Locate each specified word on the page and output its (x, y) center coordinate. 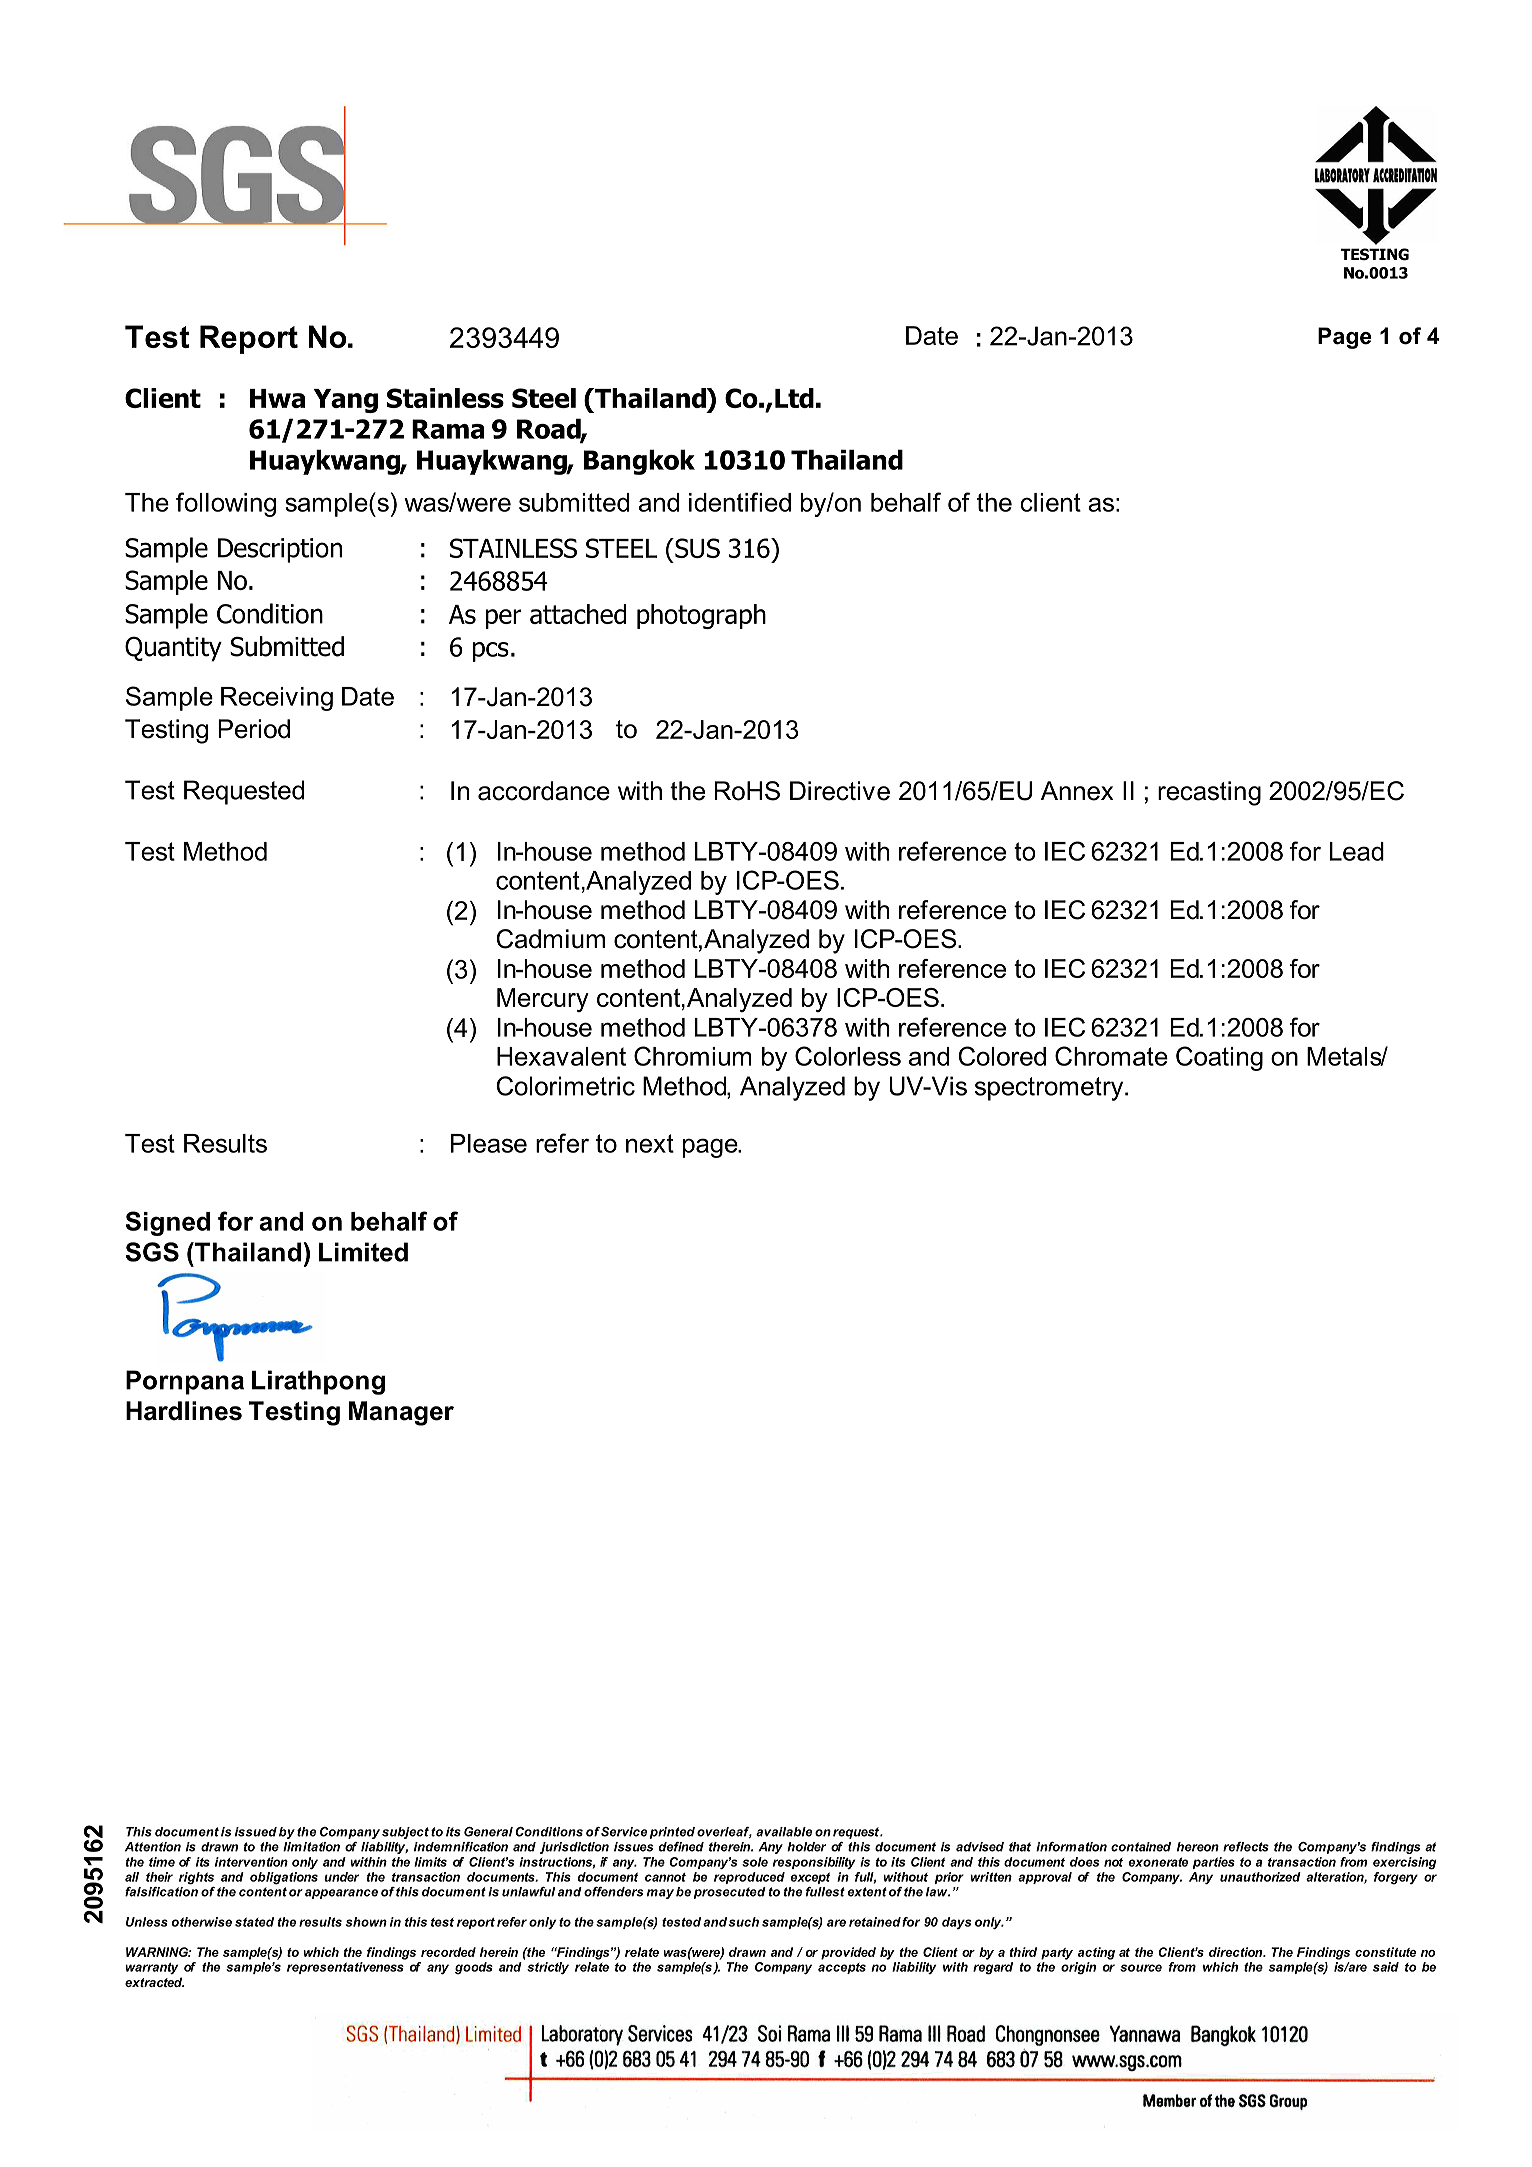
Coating (1219, 1058)
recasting (1209, 793)
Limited (363, 1252)
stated (254, 1922)
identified (740, 502)
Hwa (277, 398)
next (650, 1143)
